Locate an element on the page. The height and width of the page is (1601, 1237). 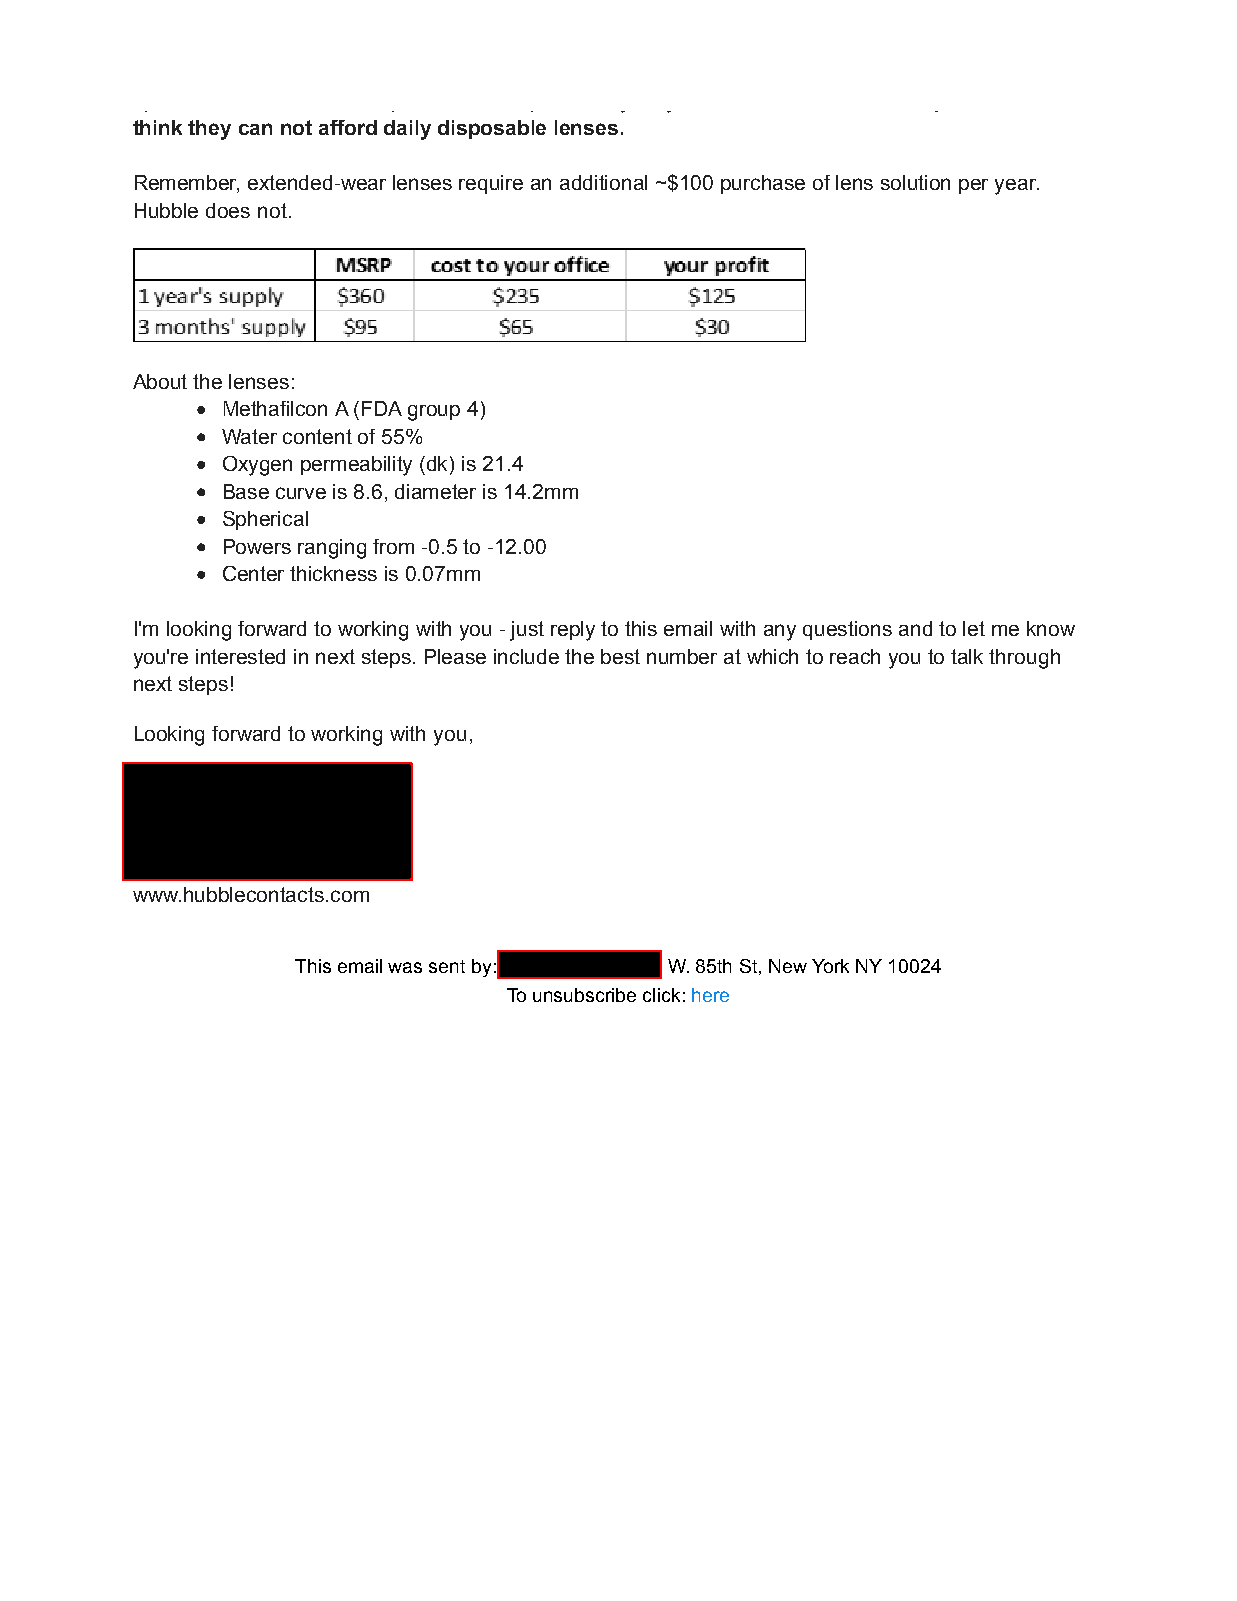
interested is located at coordinates (240, 656).
